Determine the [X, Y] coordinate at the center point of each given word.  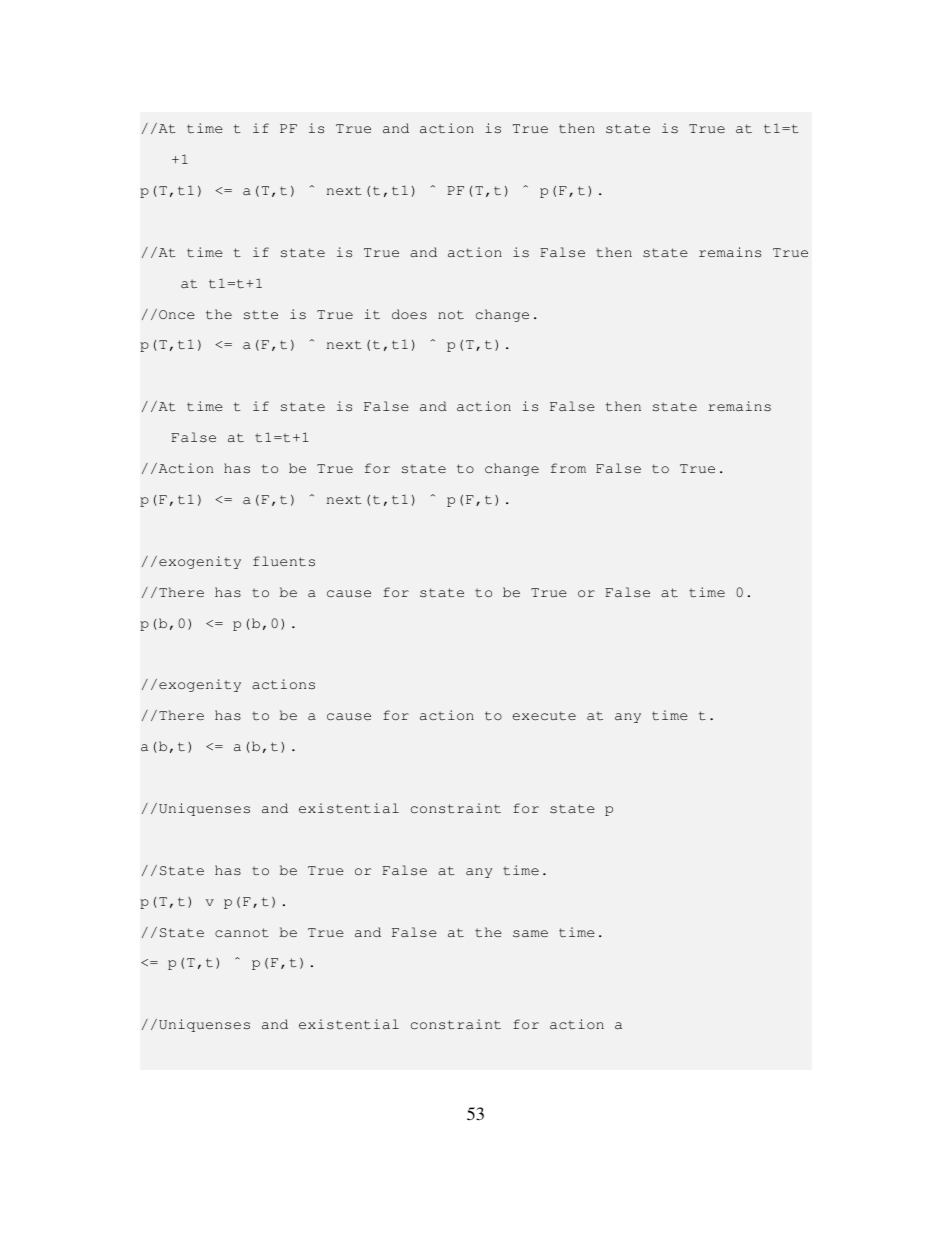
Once [177, 314]
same [530, 934]
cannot [242, 933]
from [568, 468]
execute [544, 716]
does [409, 314]
